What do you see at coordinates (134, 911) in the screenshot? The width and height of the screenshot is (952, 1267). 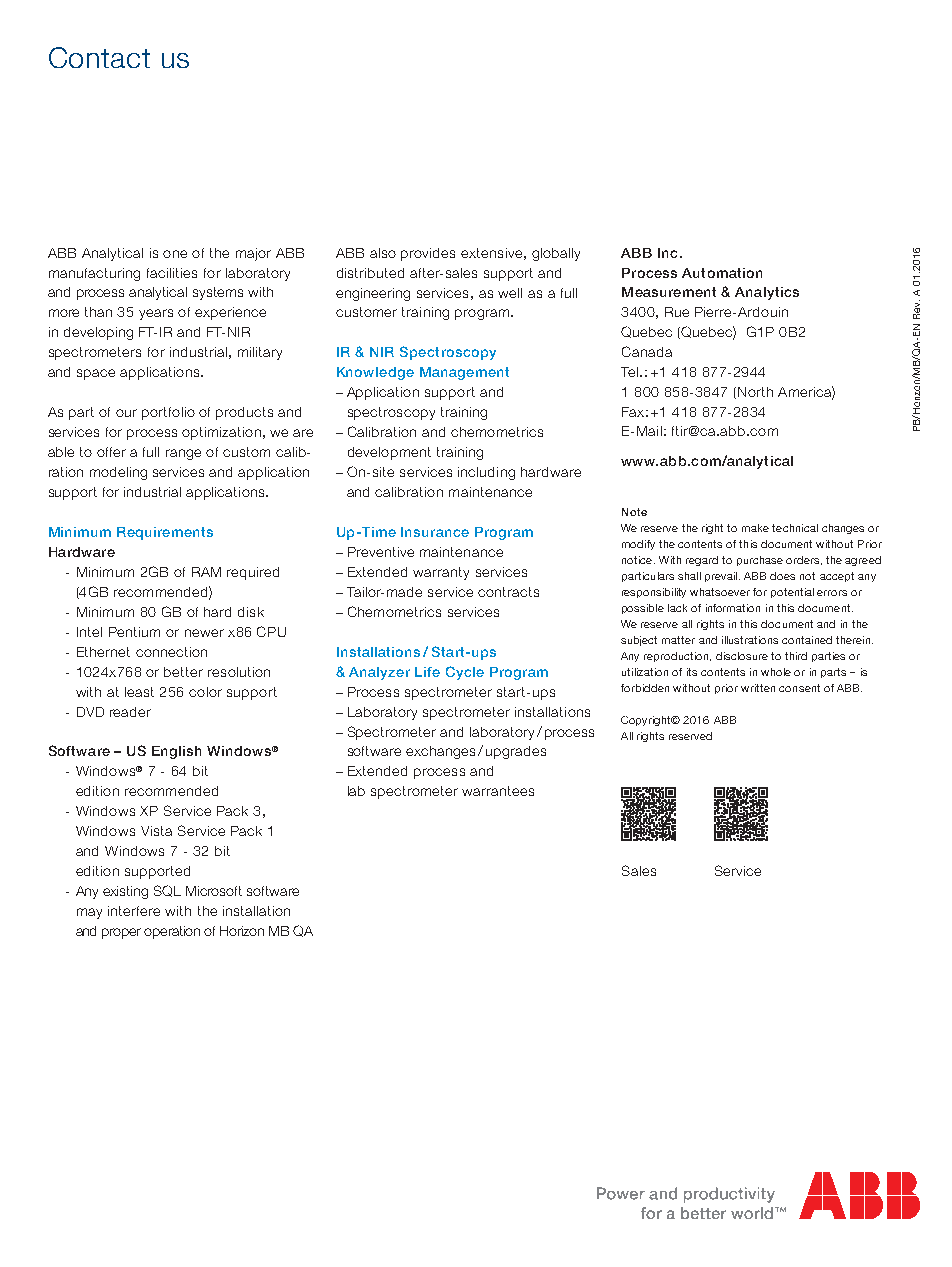 I see `interfere` at bounding box center [134, 911].
